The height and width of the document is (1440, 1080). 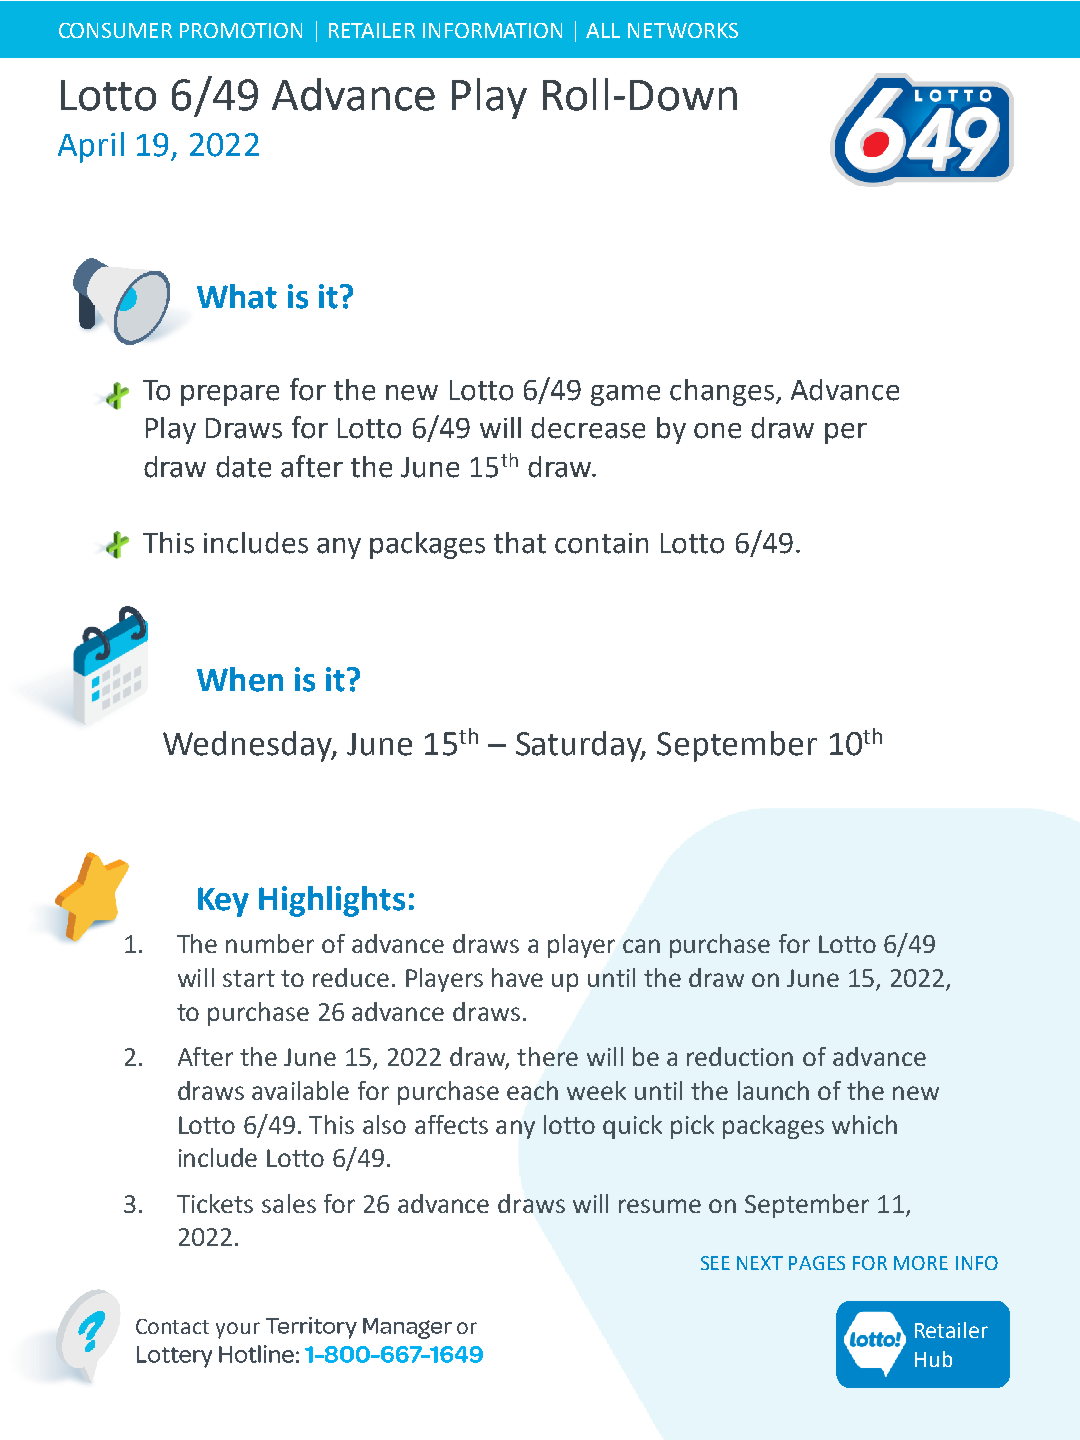 I want to click on that, so click(x=520, y=543).
